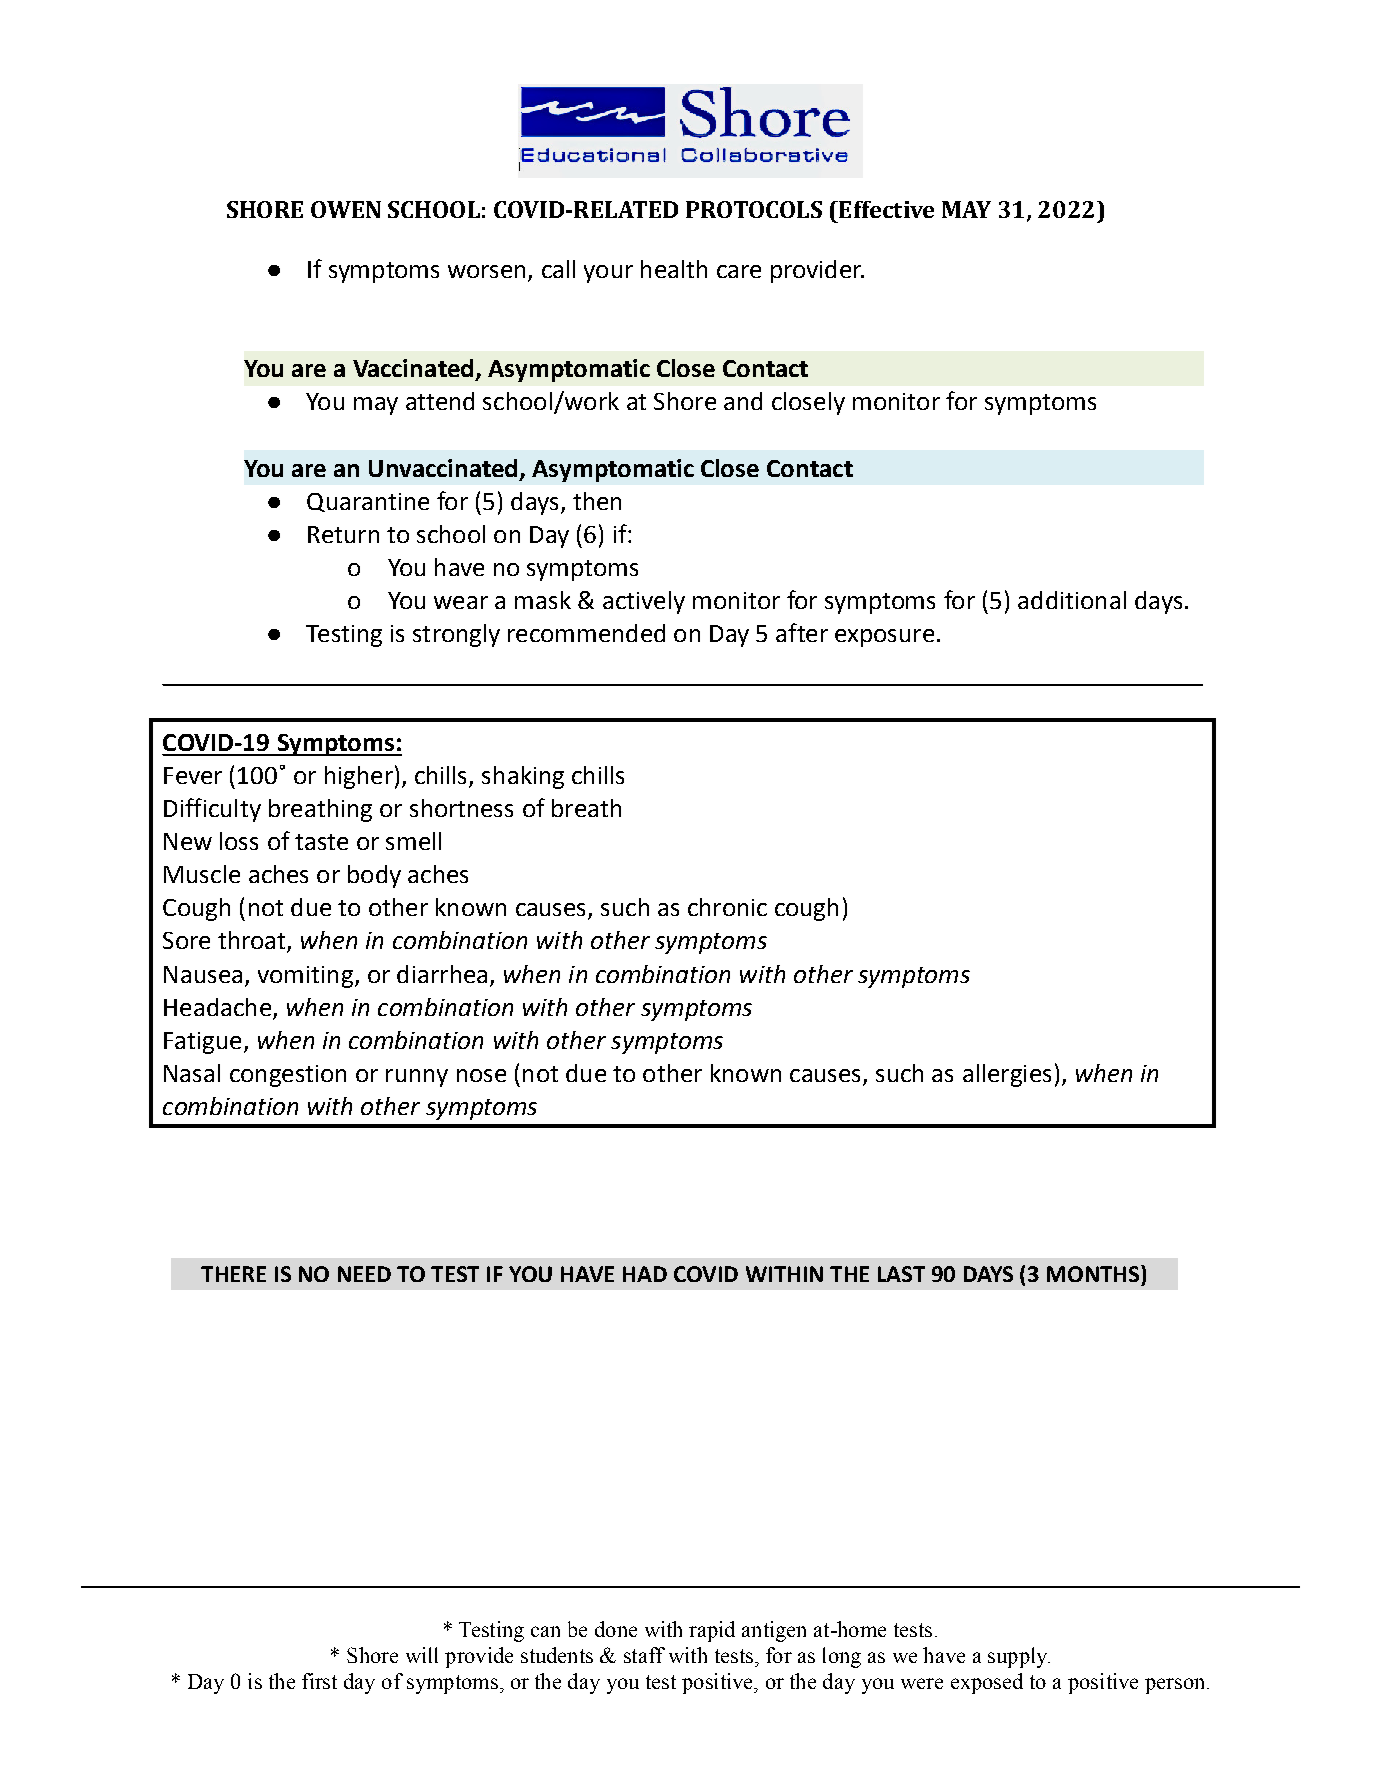 This screenshot has width=1381, height=1787. Describe the element at coordinates (1072, 600) in the screenshot. I see `additional` at that location.
